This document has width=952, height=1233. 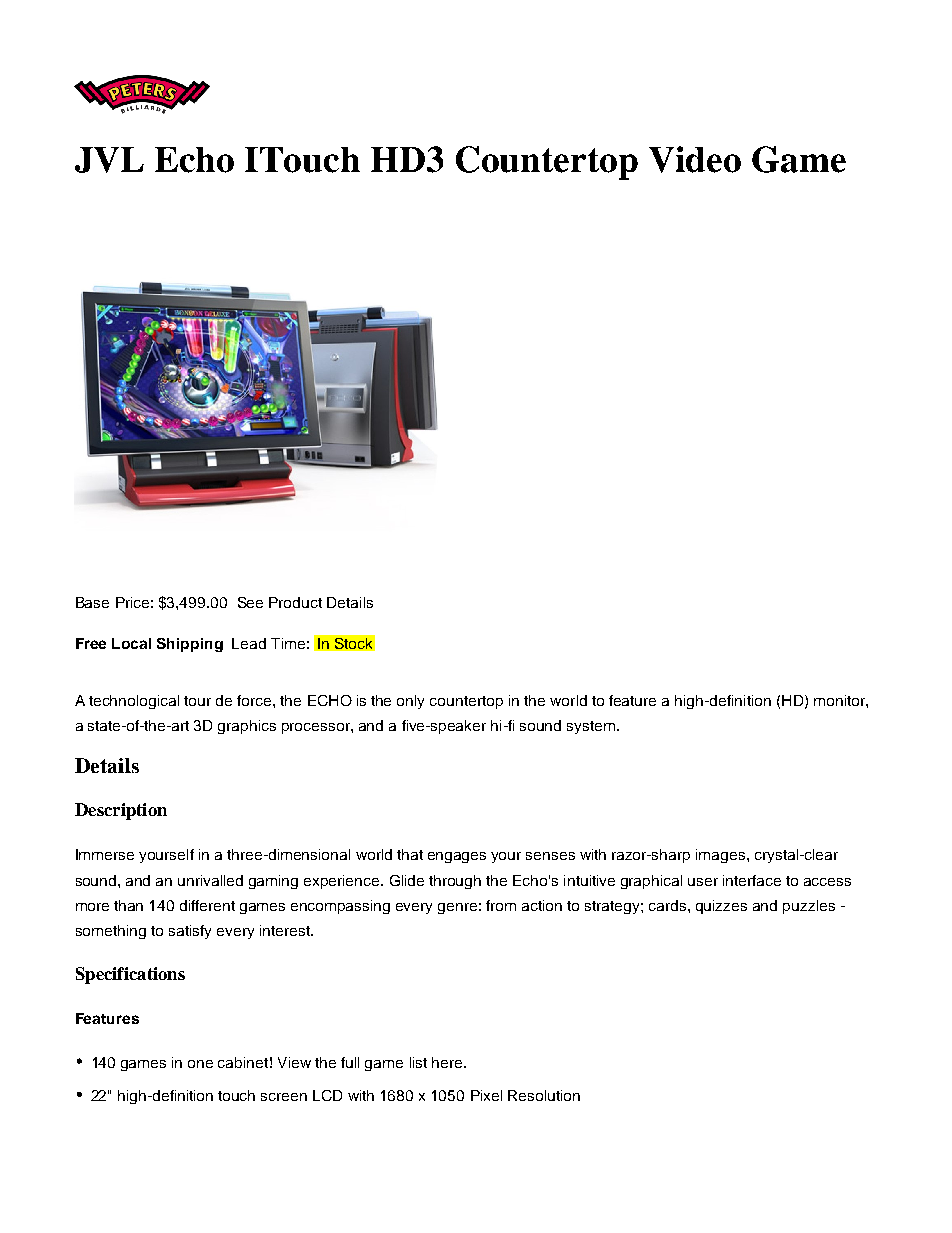 What do you see at coordinates (92, 602) in the document?
I see `Base` at bounding box center [92, 602].
